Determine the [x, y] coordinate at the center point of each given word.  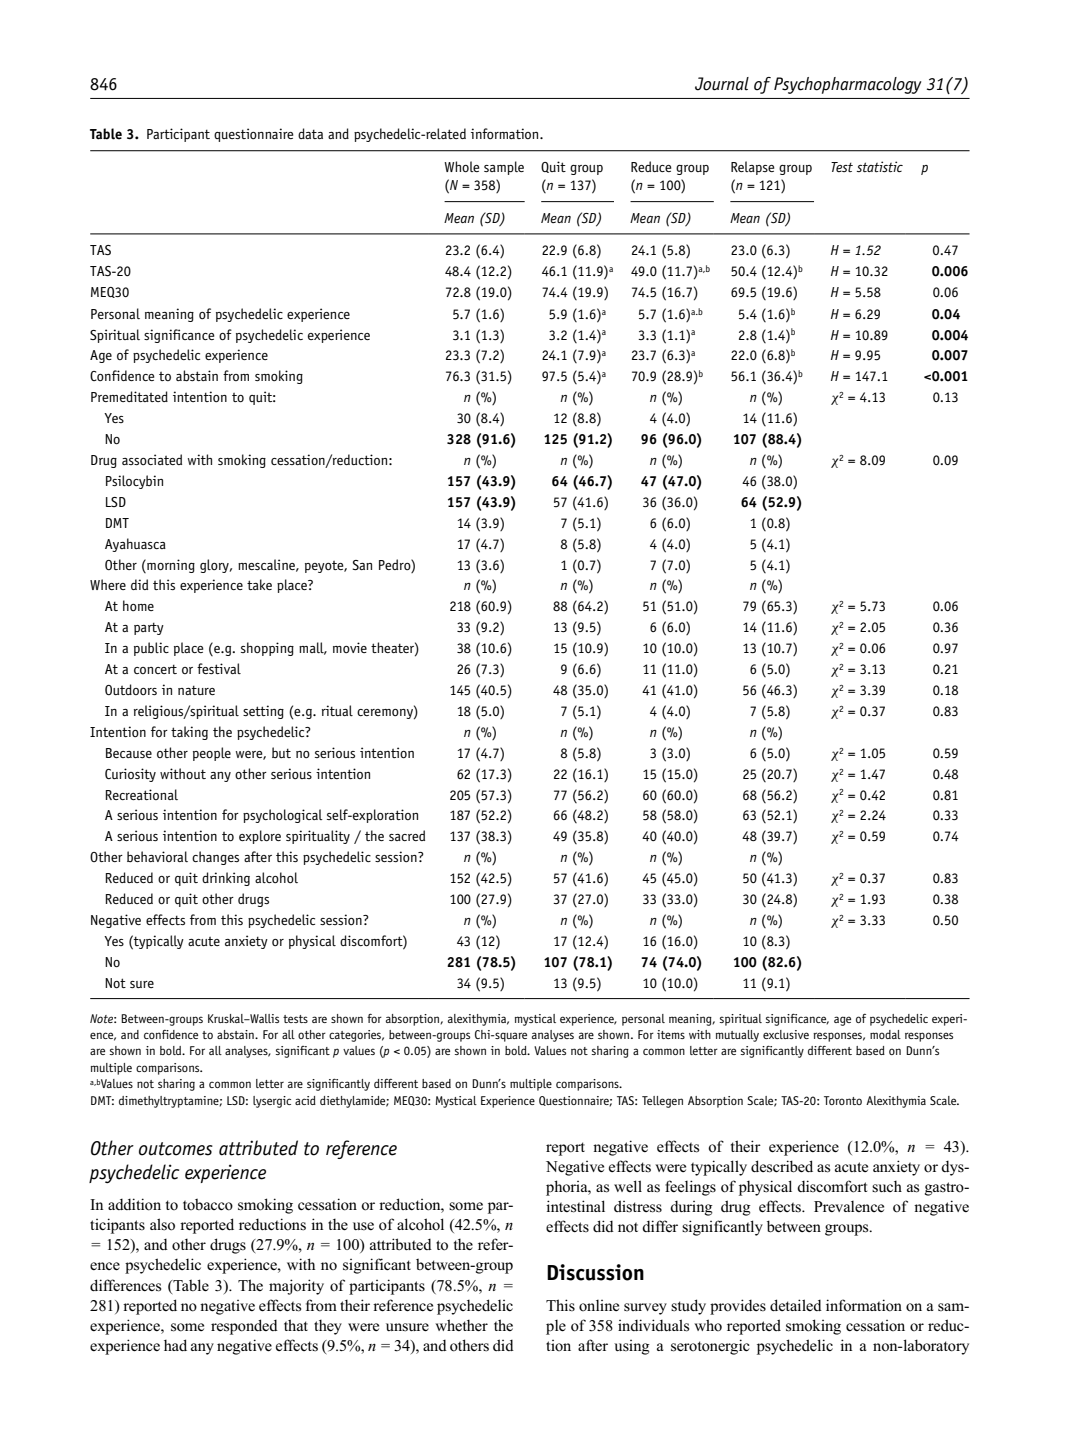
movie [350, 647]
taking [189, 733]
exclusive [786, 1034]
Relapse [753, 168]
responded [244, 1327]
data [310, 133]
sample [504, 168]
